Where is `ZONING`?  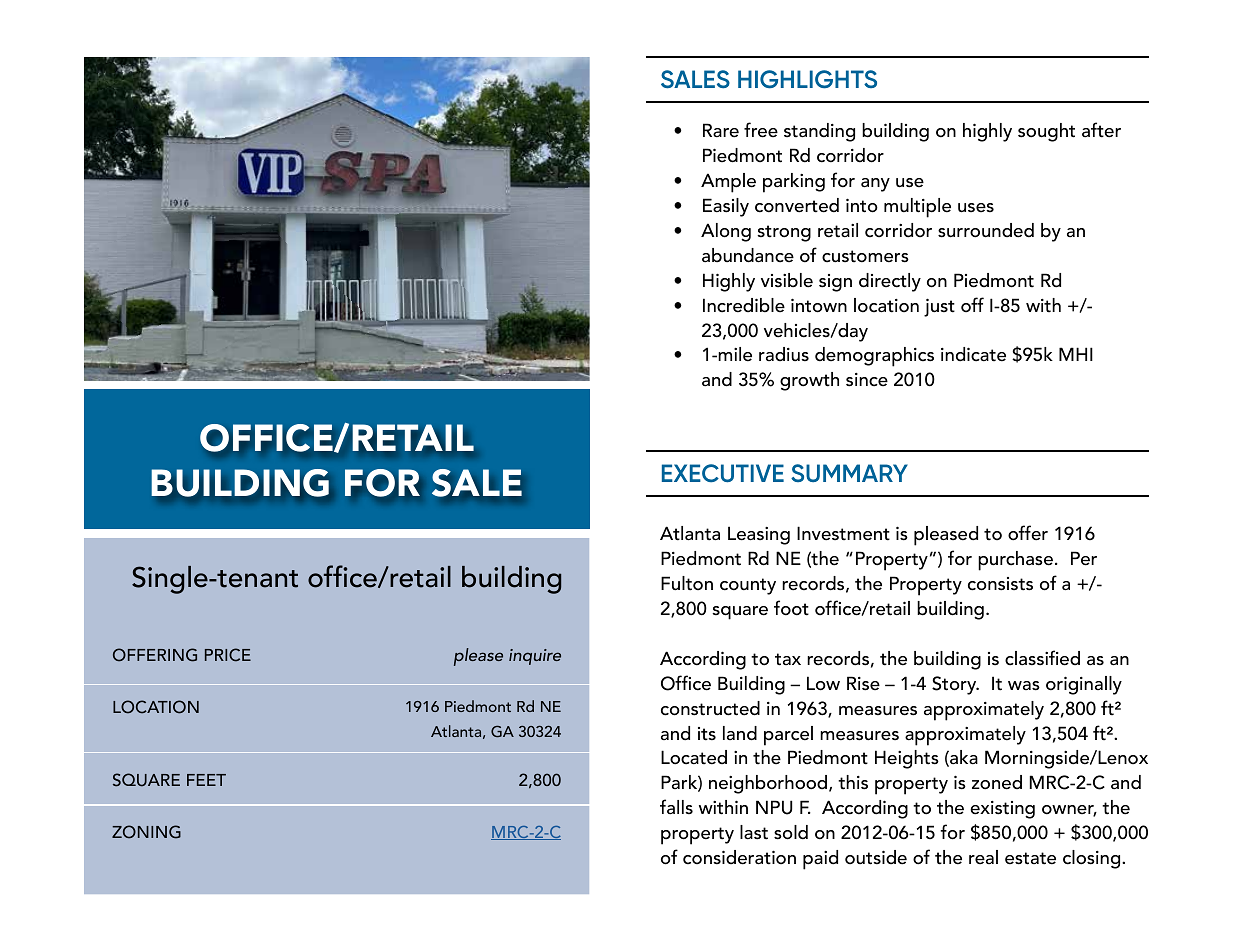
ZONING is located at coordinates (146, 832).
